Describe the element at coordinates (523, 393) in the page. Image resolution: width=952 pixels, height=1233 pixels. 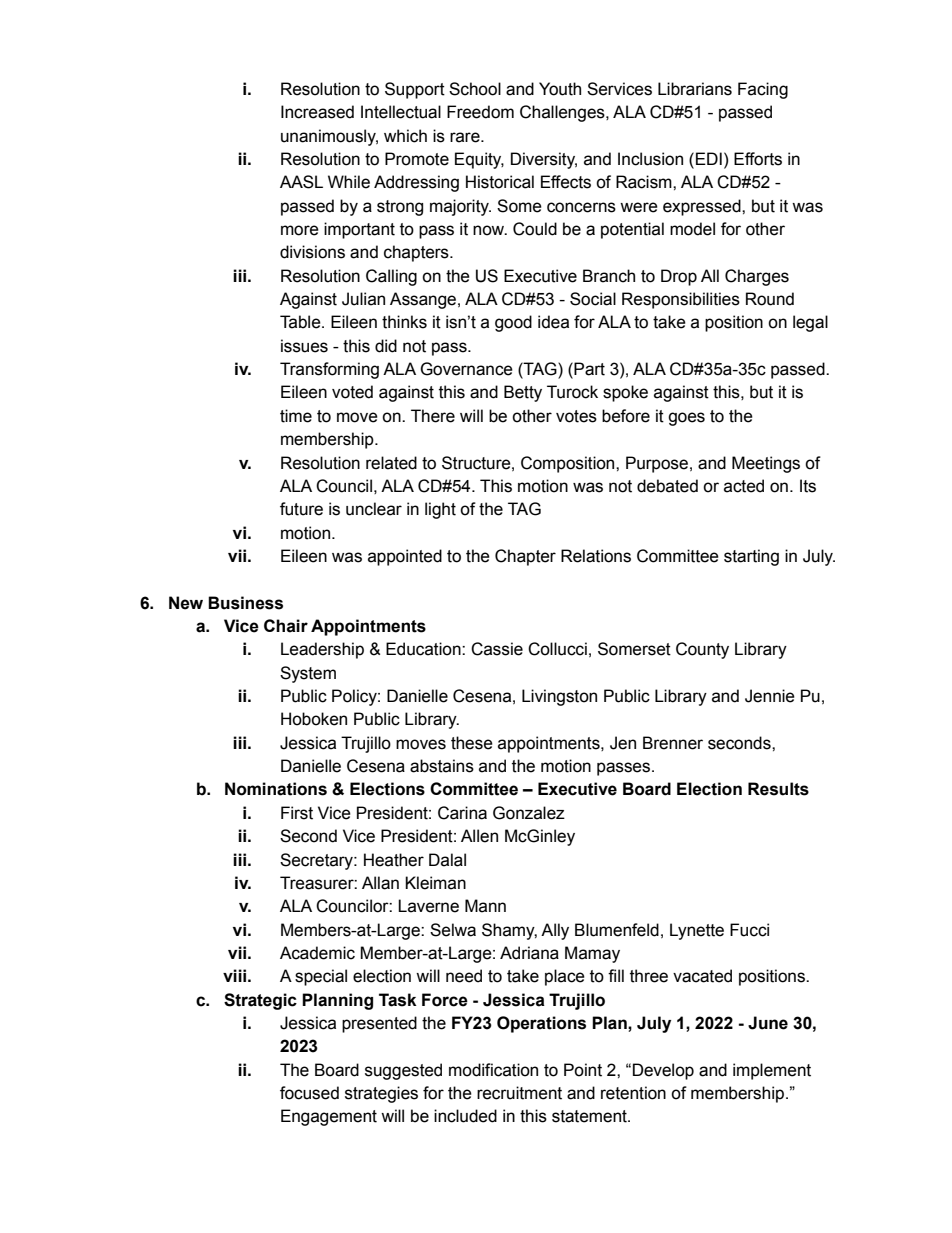
I see `Betty` at that location.
